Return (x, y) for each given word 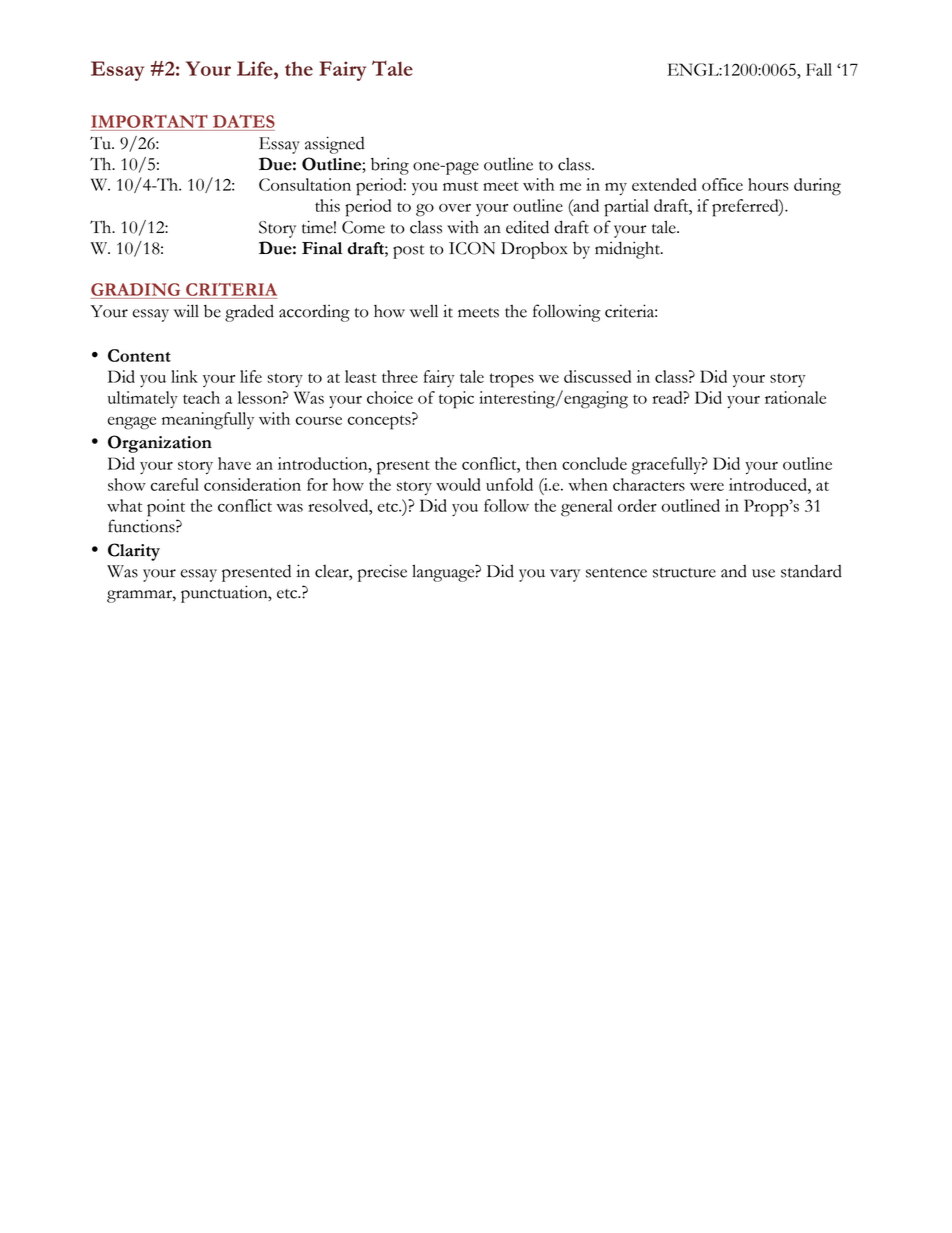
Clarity (134, 552)
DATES (244, 121)
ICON (472, 248)
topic (456, 400)
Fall (819, 69)
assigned (334, 145)
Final (322, 248)
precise (382, 573)
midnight (628, 250)
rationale (795, 397)
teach (201, 397)
